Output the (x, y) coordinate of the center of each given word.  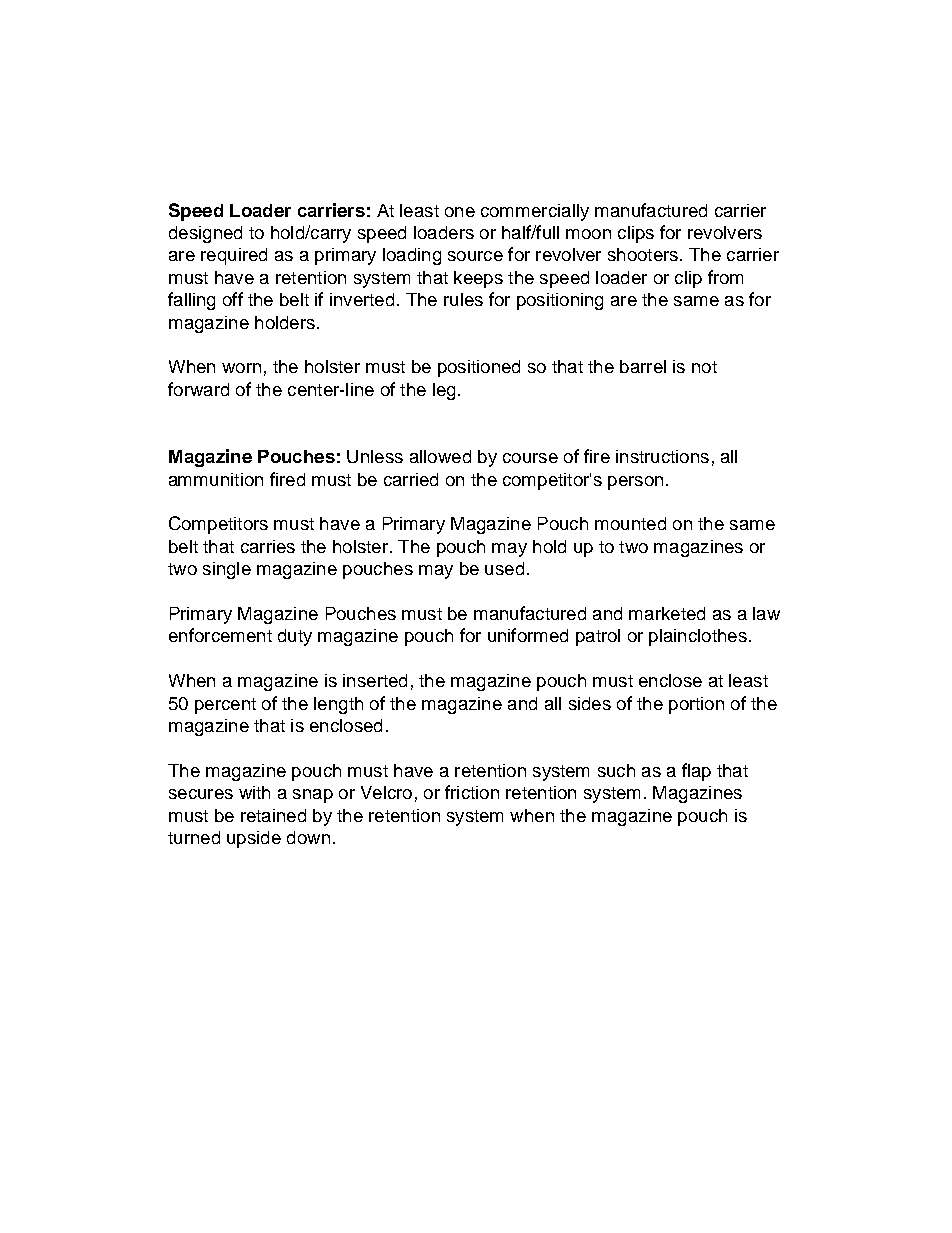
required (234, 256)
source (475, 256)
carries (268, 546)
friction (472, 792)
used (504, 568)
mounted (630, 523)
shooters (643, 254)
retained (273, 815)
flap (696, 772)
